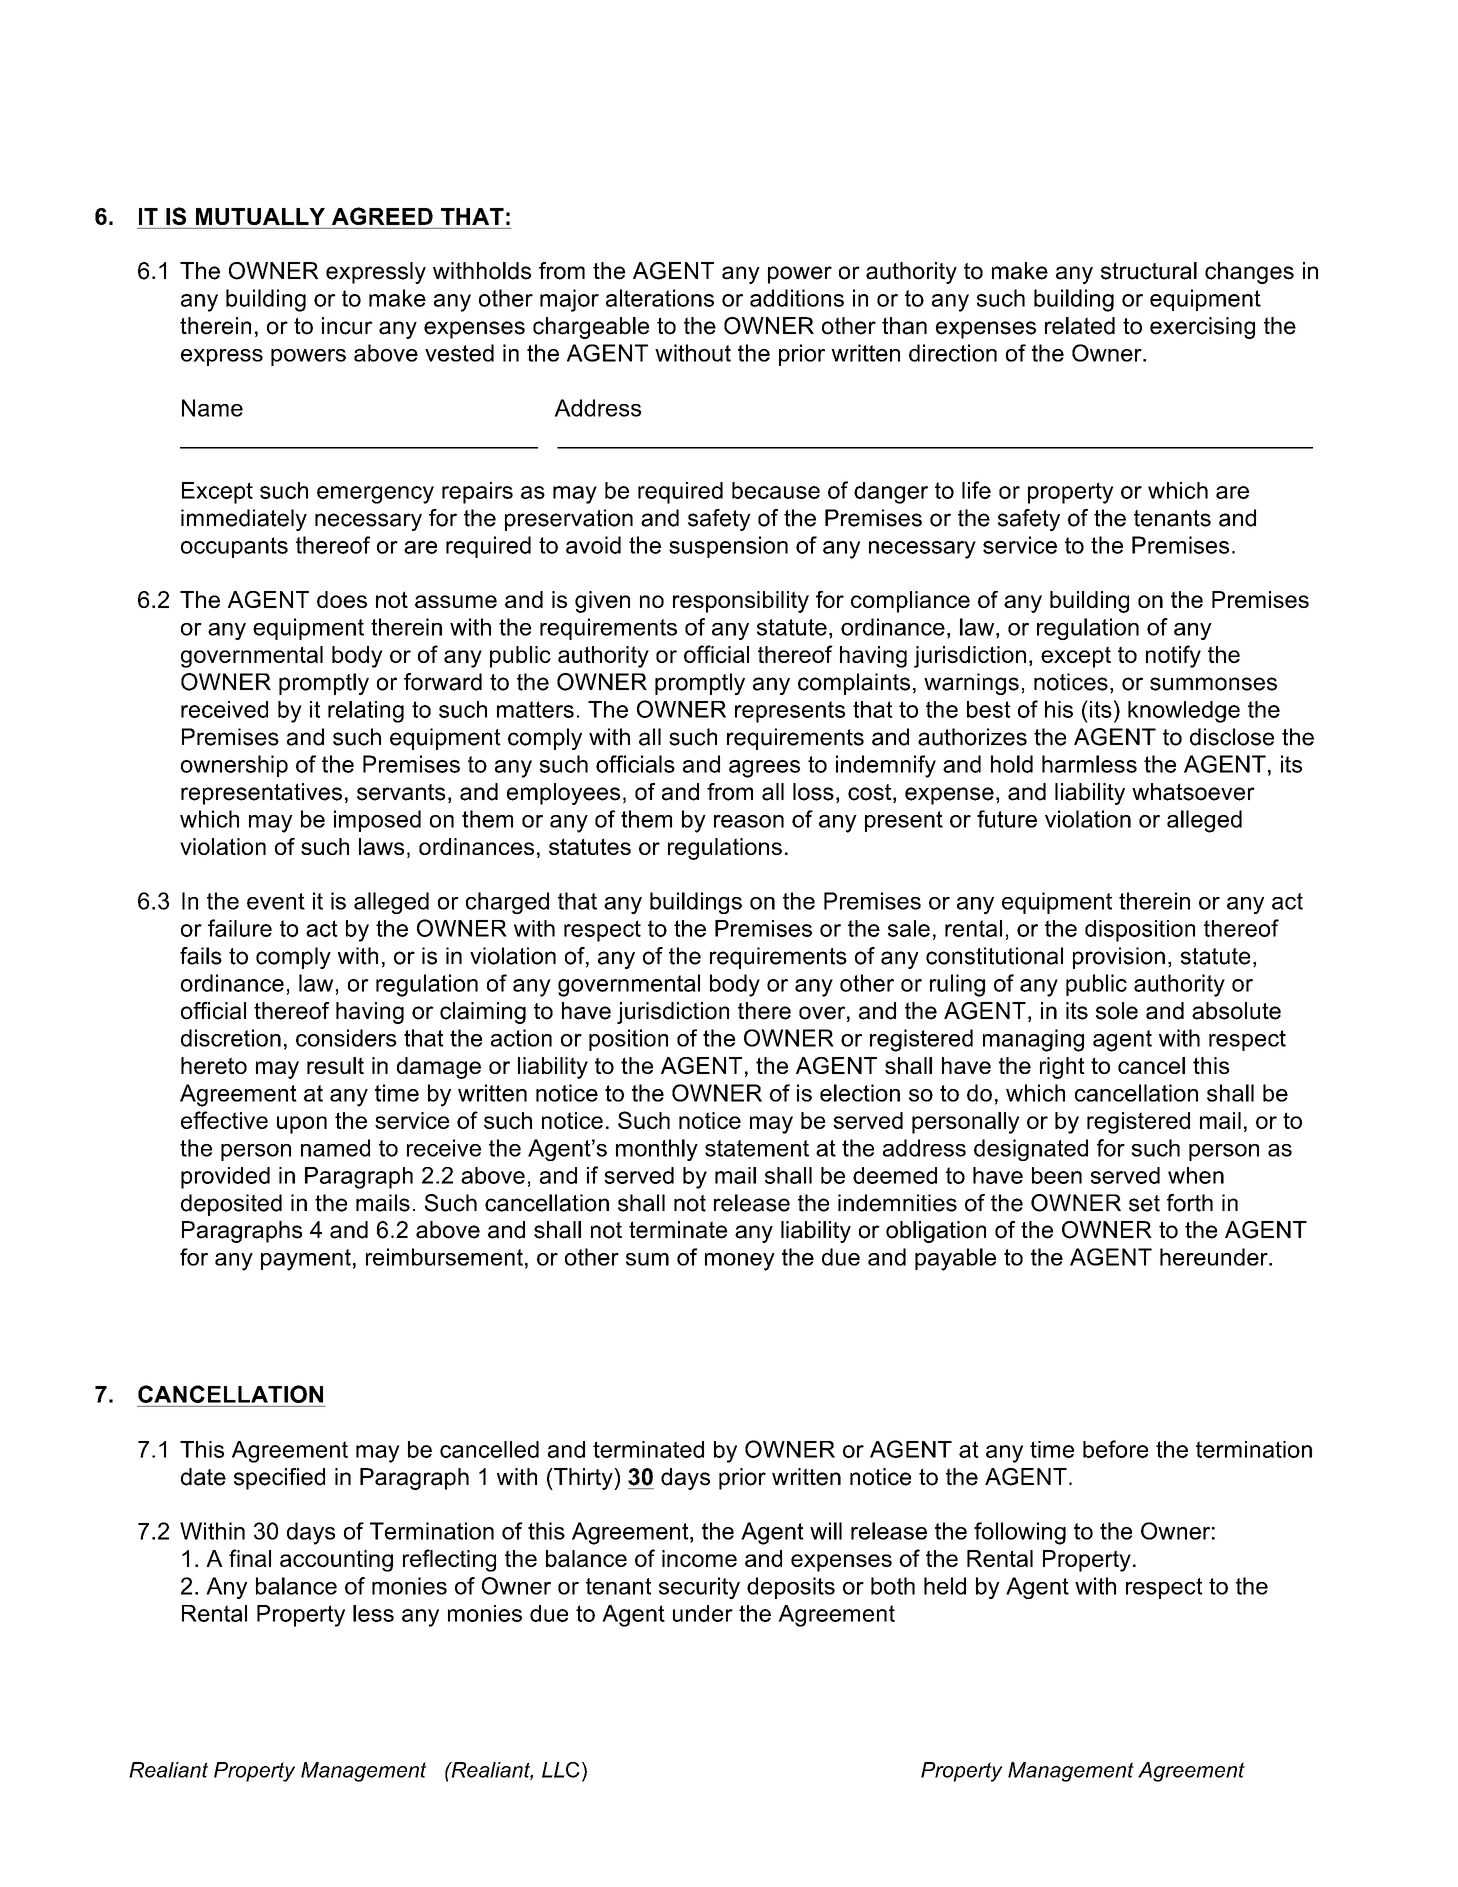 The width and height of the screenshot is (1458, 1887). What do you see at coordinates (366, 712) in the screenshot?
I see `relating` at bounding box center [366, 712].
